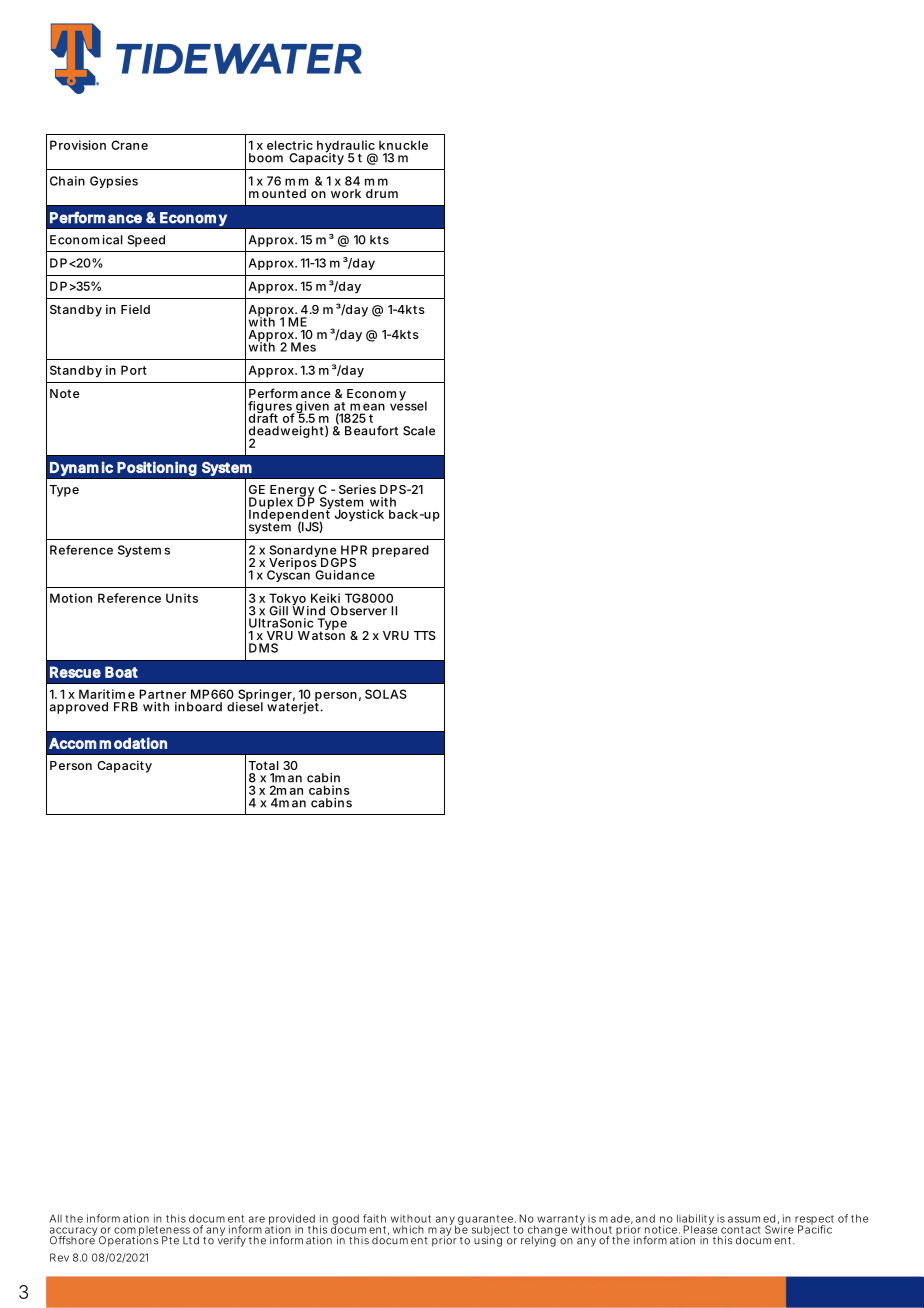 Image resolution: width=924 pixels, height=1308 pixels. I want to click on Gypsies, so click(114, 182).
